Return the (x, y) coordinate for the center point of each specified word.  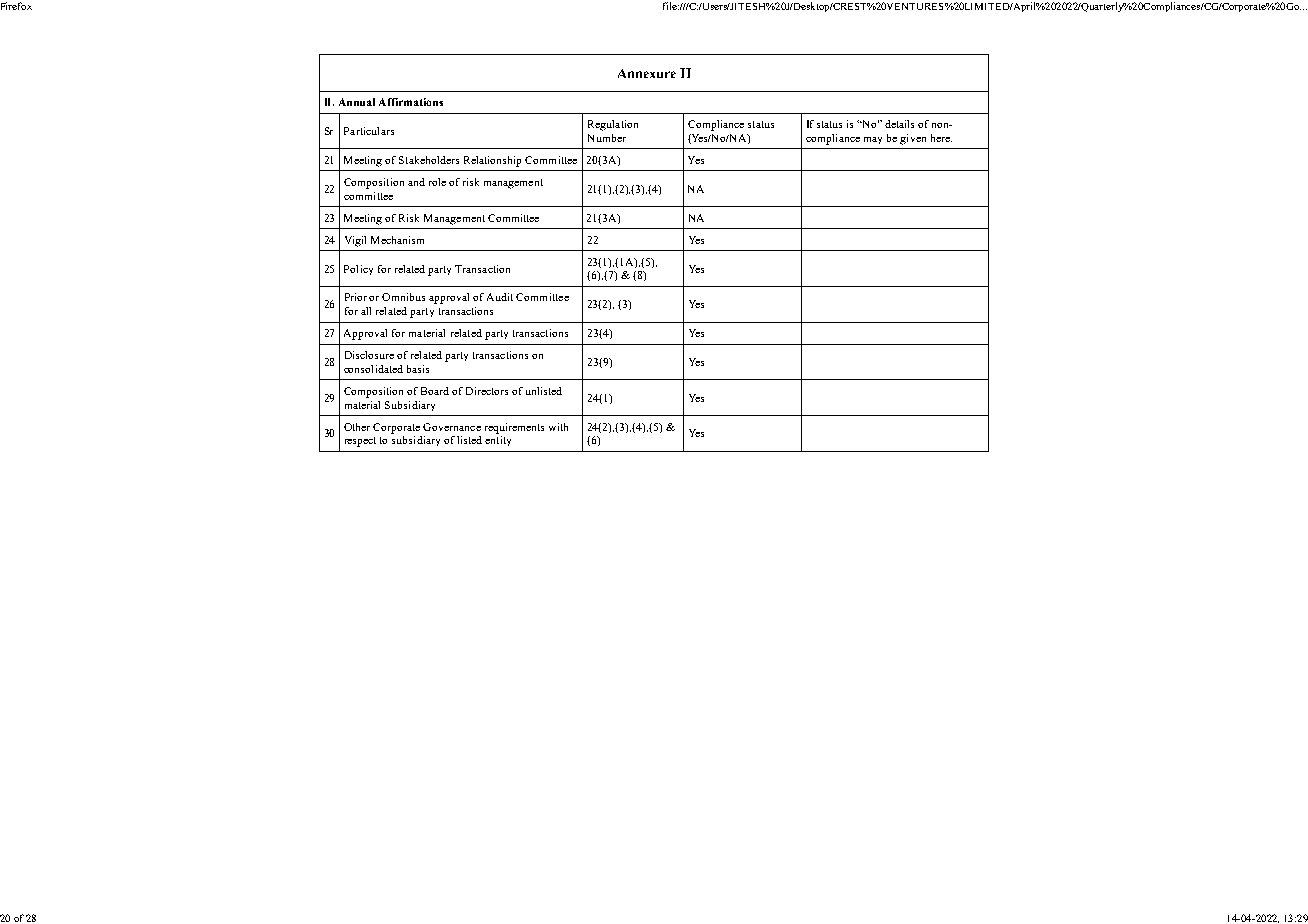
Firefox (16, 6)
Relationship (492, 161)
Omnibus (403, 297)
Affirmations (411, 102)
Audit (500, 297)
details (899, 124)
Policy (358, 270)
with (558, 427)
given (913, 139)
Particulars (369, 131)
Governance (452, 427)
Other (357, 427)
